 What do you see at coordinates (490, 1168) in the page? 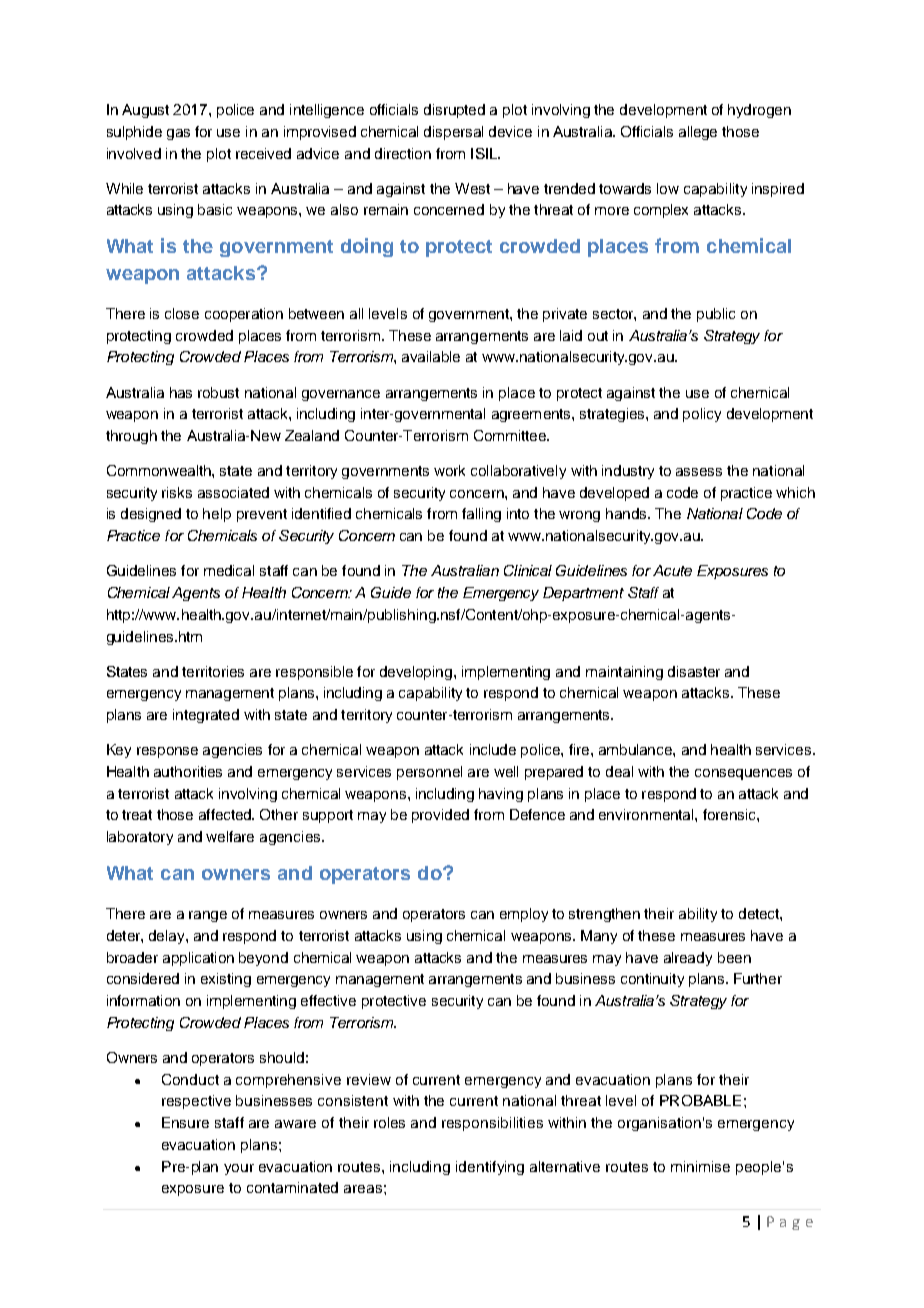
I see `identifying` at bounding box center [490, 1168].
